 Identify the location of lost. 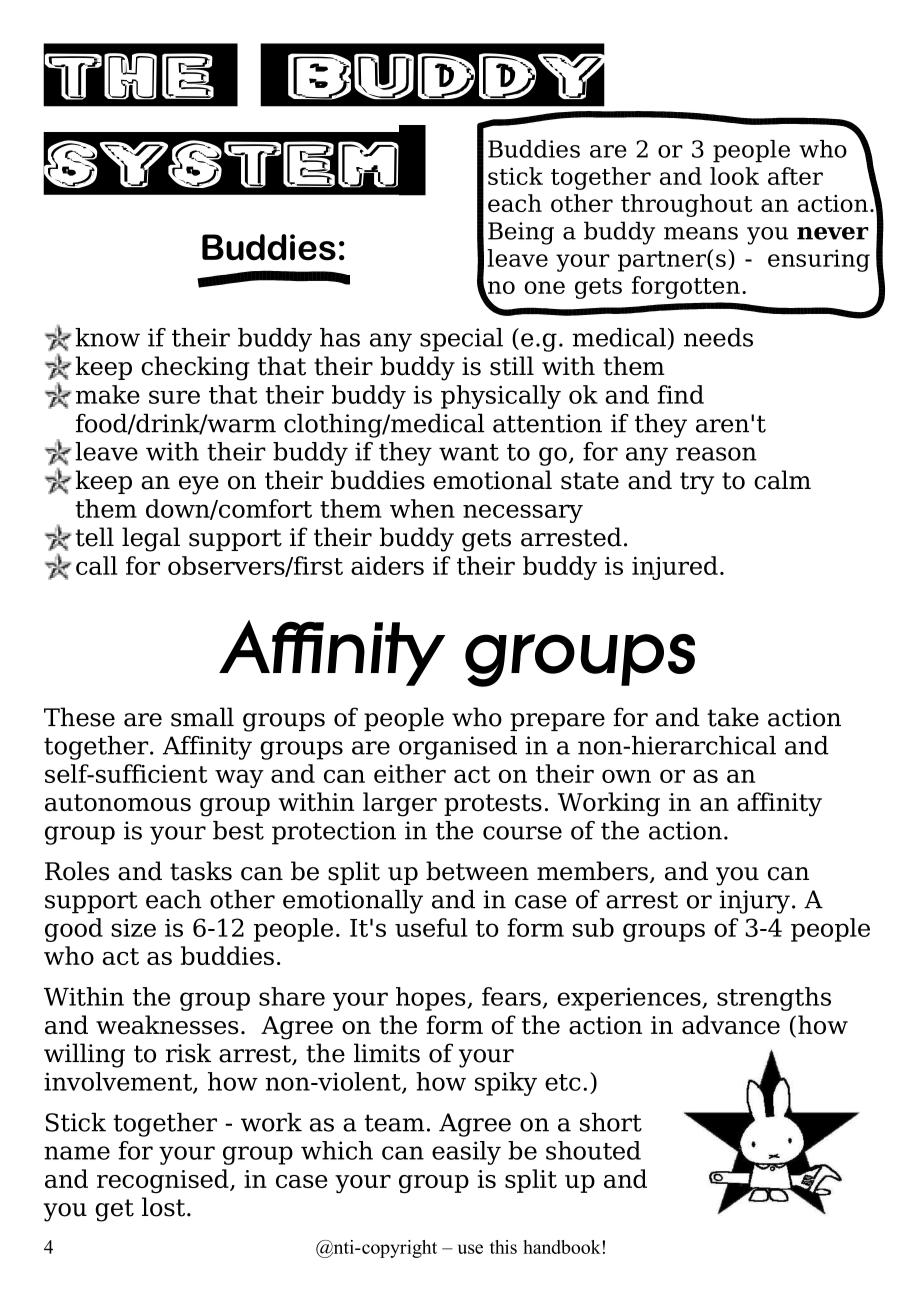
(165, 1207).
